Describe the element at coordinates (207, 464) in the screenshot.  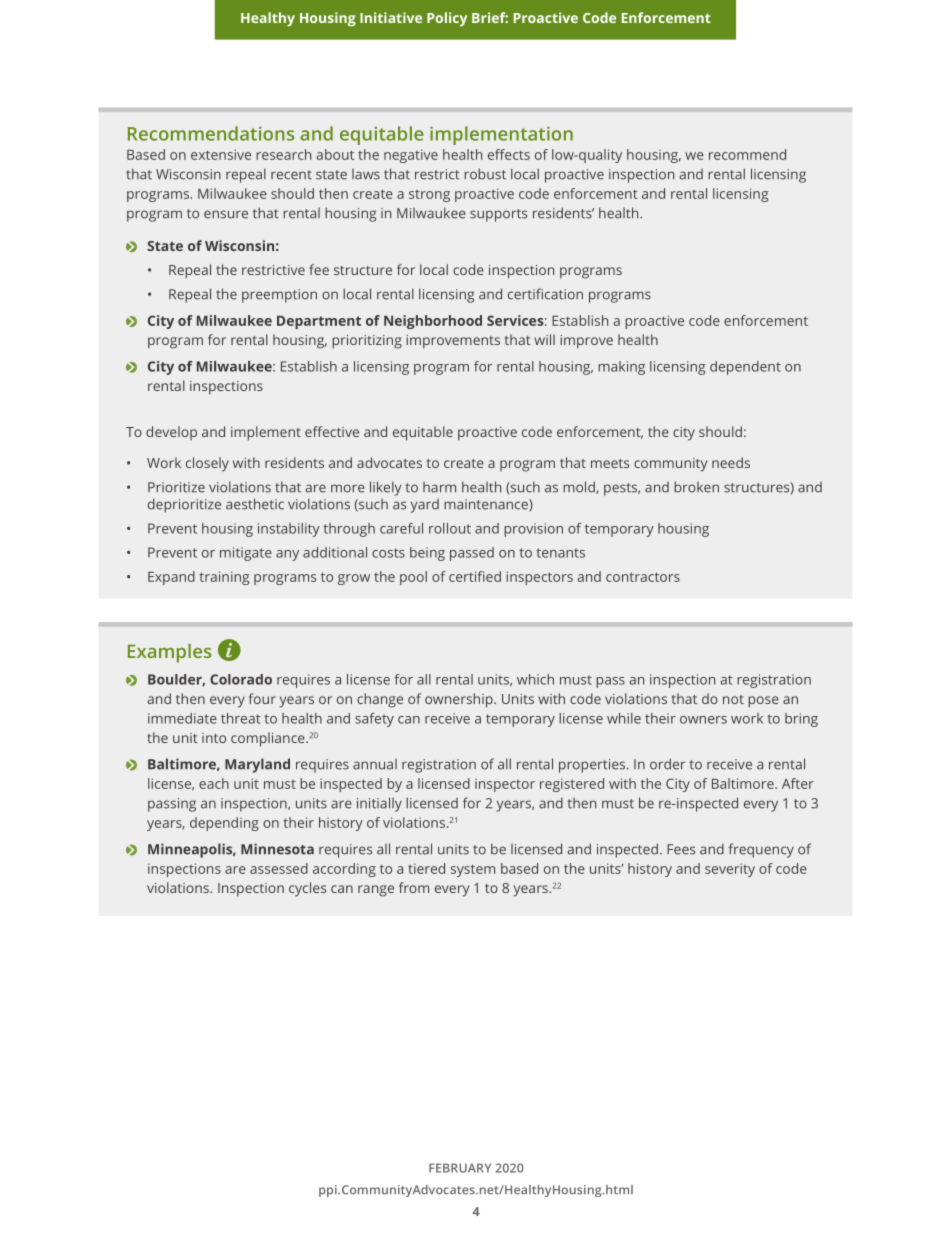
I see `closely` at that location.
